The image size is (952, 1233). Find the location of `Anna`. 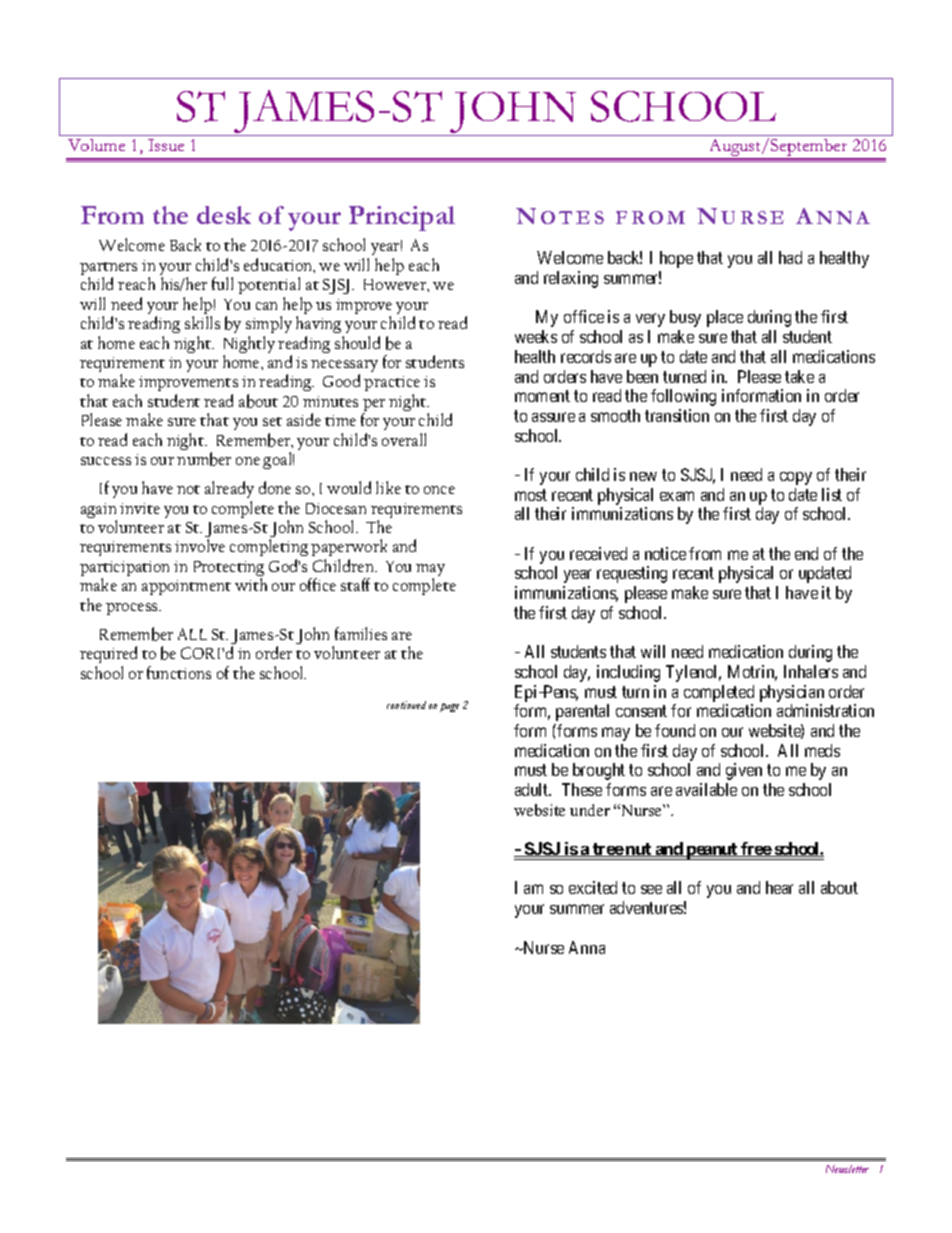

Anna is located at coordinates (587, 947).
